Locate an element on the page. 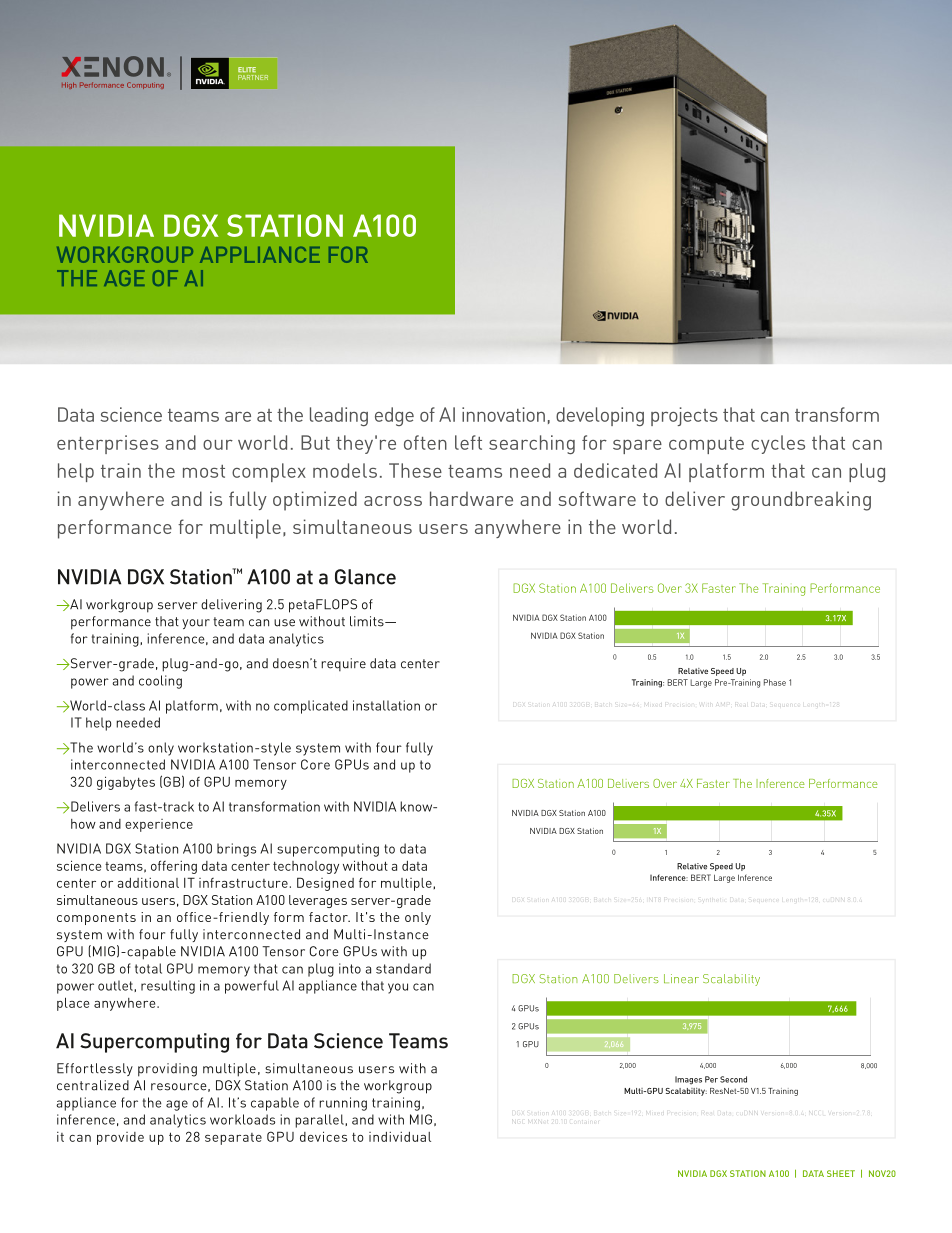 The image size is (952, 1233). groundbreaking is located at coordinates (801, 501).
